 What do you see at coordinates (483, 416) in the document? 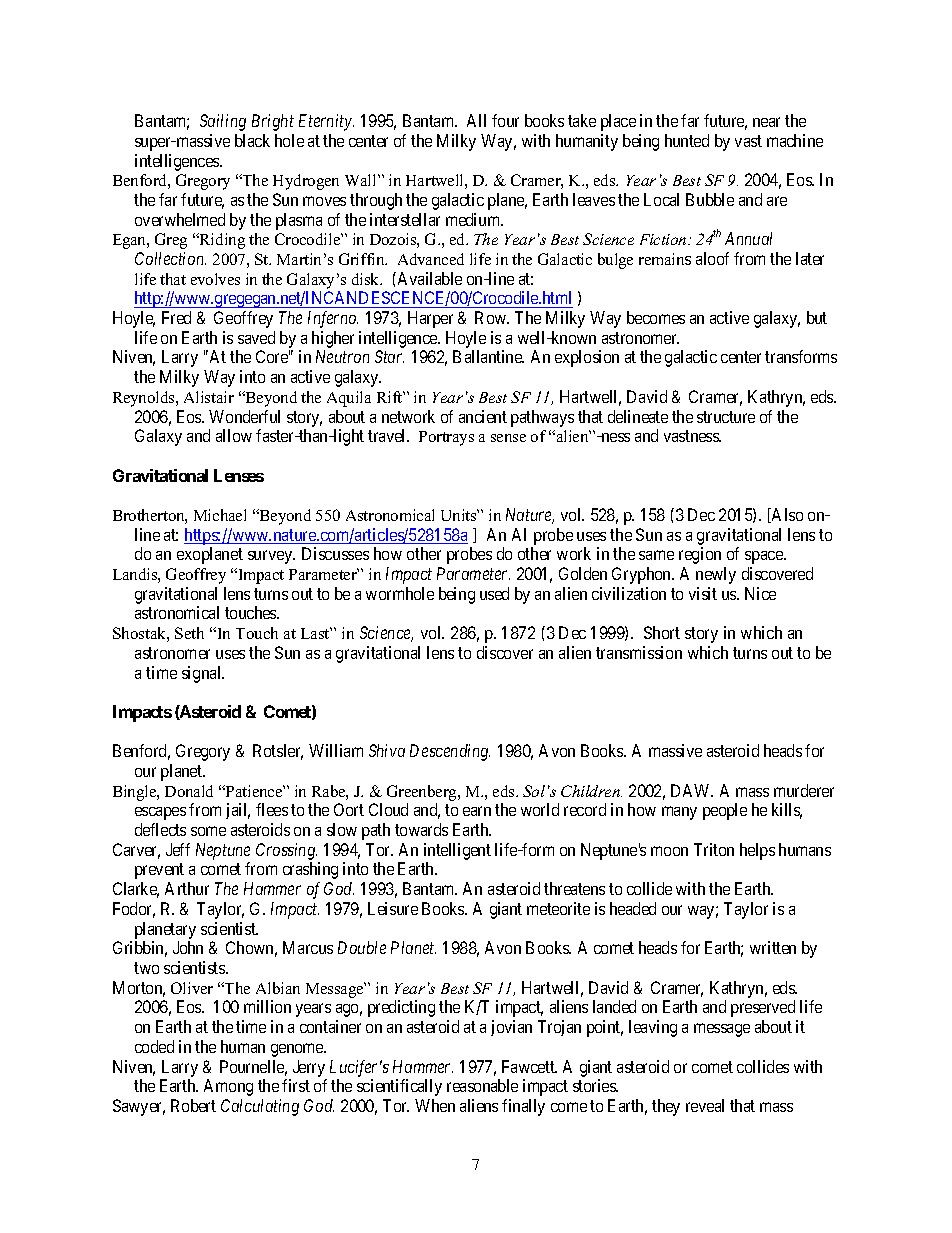
I see `ancient` at bounding box center [483, 416].
